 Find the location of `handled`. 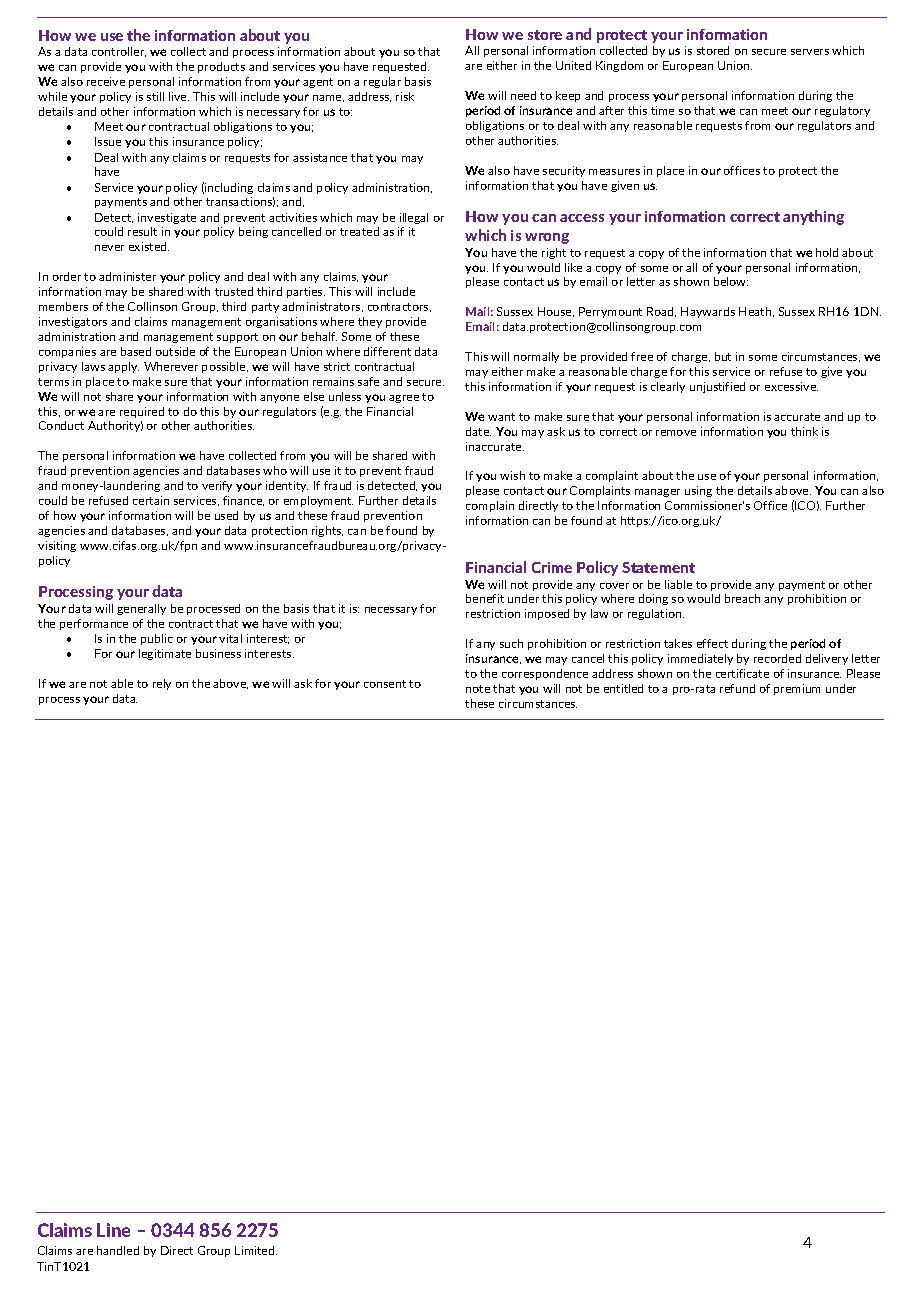

handled is located at coordinates (118, 1250).
